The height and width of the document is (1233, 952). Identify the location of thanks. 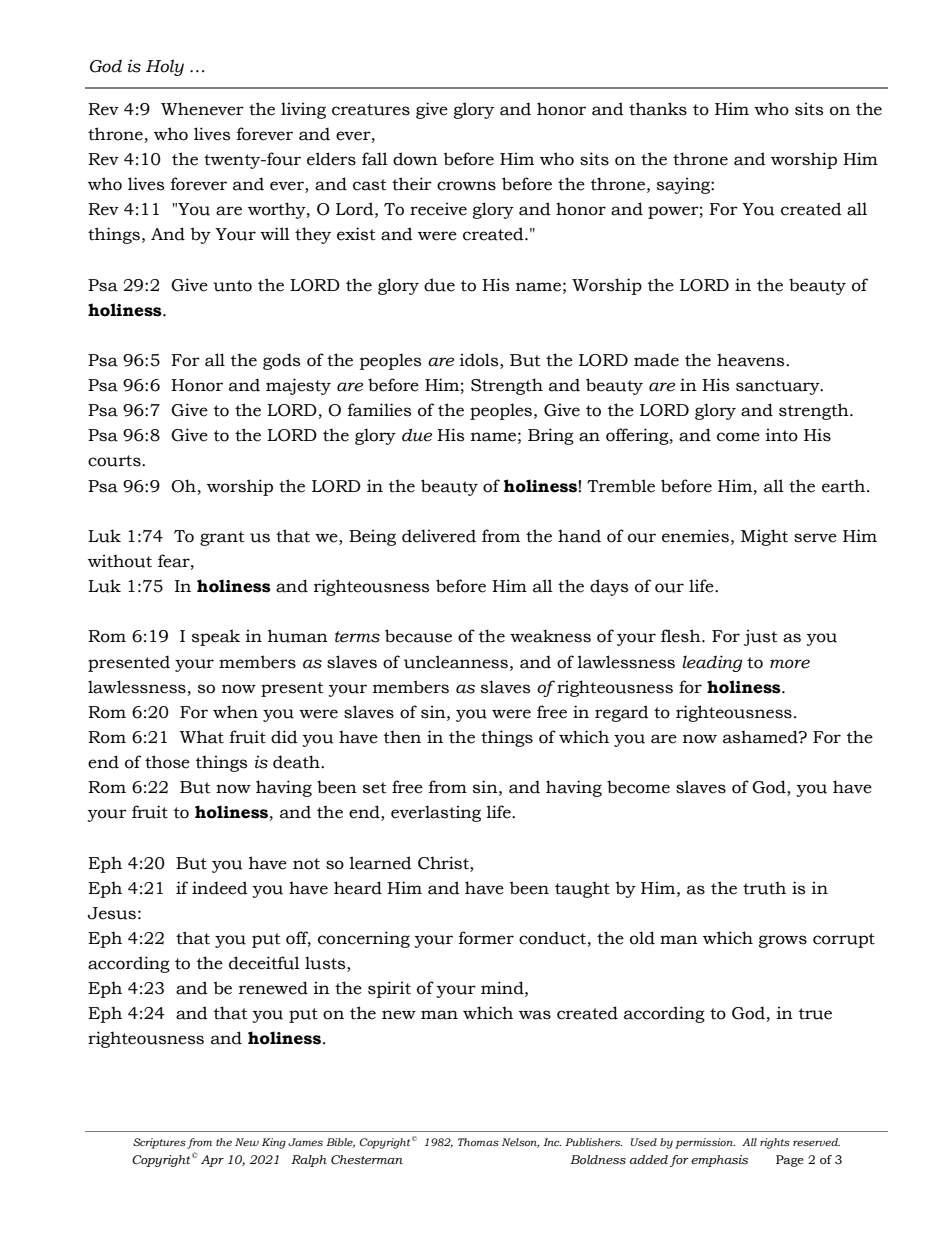
(658, 109).
